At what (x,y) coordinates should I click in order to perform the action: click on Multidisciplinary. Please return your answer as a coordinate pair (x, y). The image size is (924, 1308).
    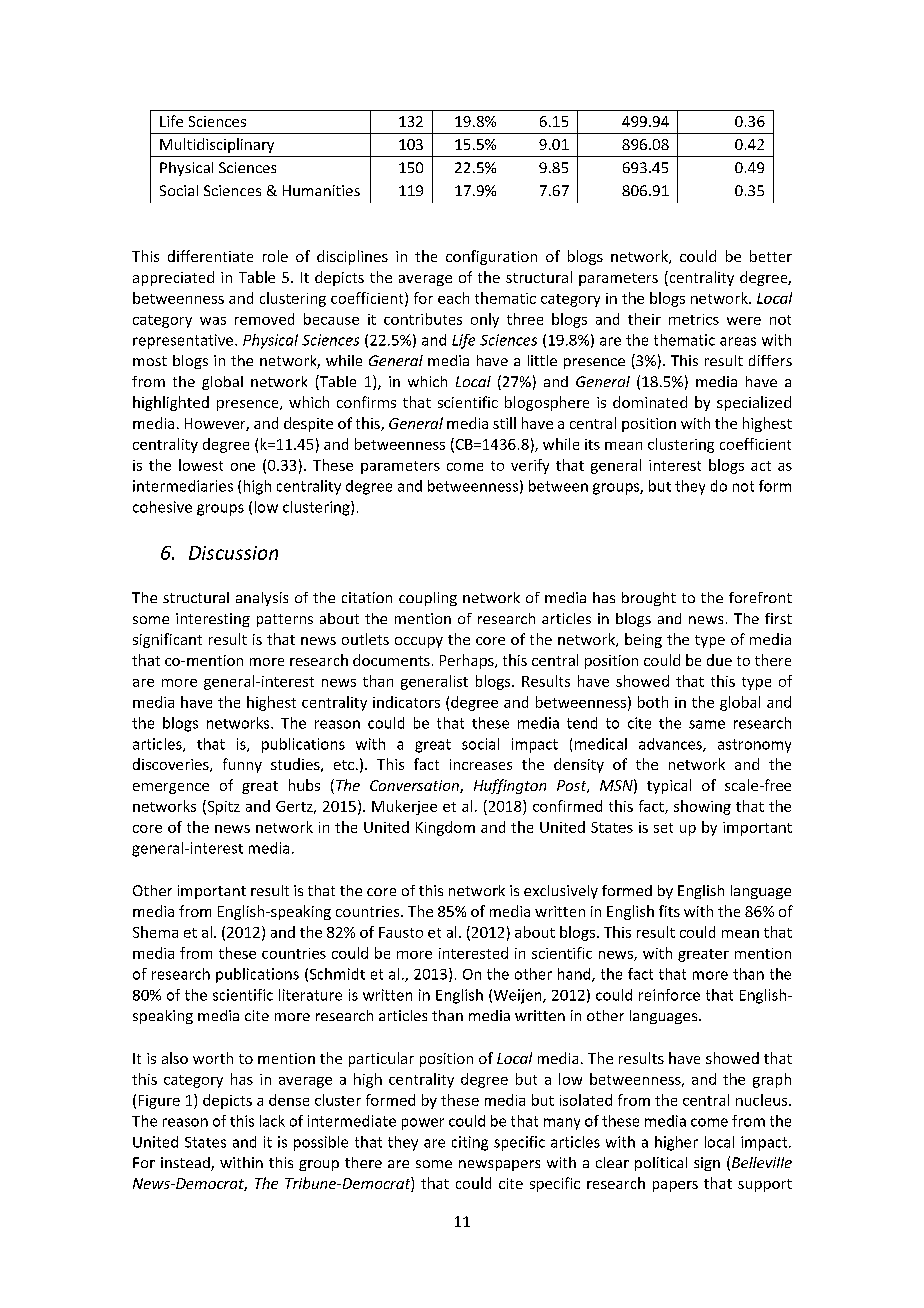
    Looking at the image, I should click on (217, 145).
